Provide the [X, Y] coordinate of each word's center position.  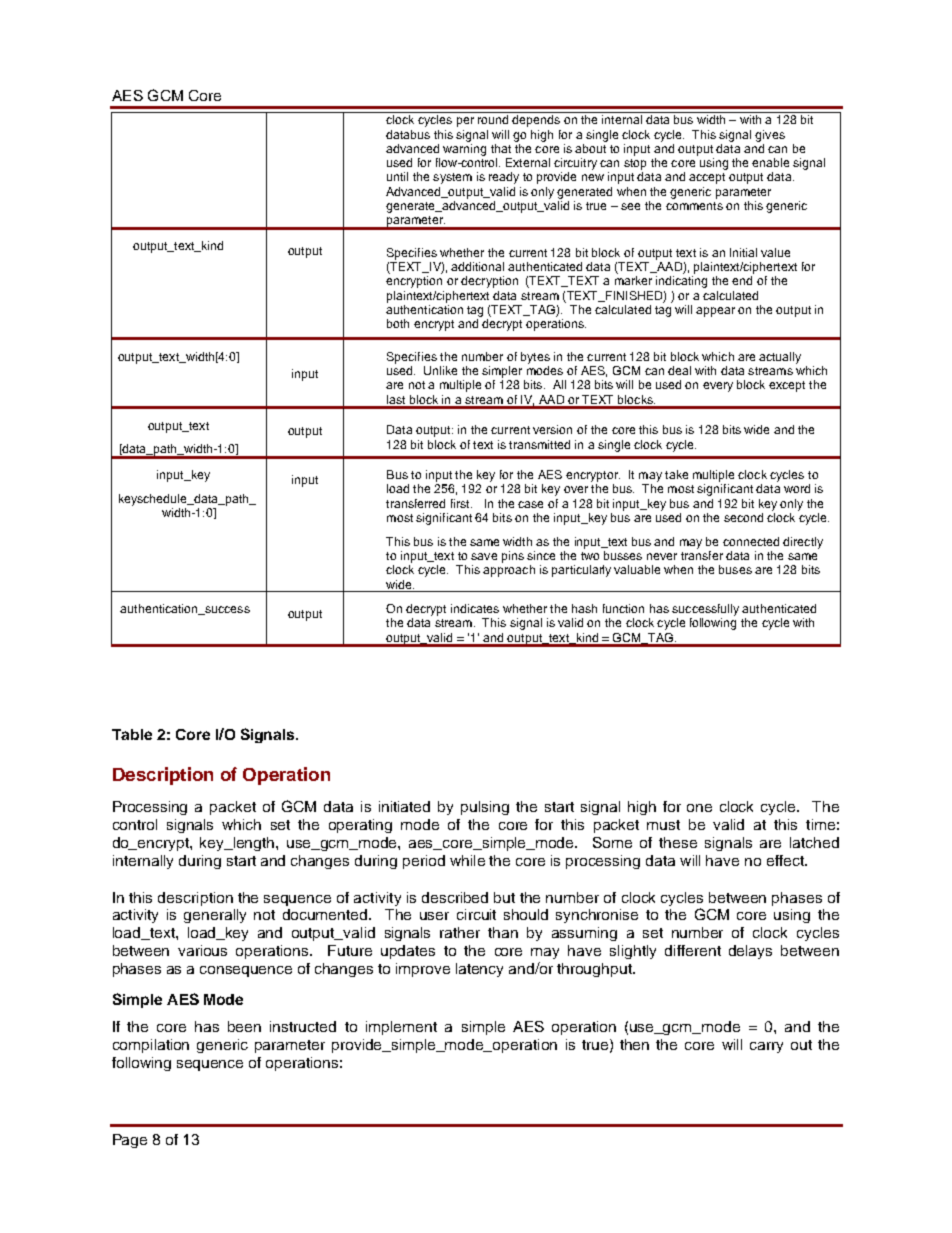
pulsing [485, 808]
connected [751, 541]
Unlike [440, 370]
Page [130, 1141]
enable [770, 162]
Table [132, 734]
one [699, 808]
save [484, 556]
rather [460, 932]
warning [464, 150]
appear [715, 312]
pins [513, 557]
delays [750, 952]
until [397, 176]
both [398, 323]
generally [215, 916]
